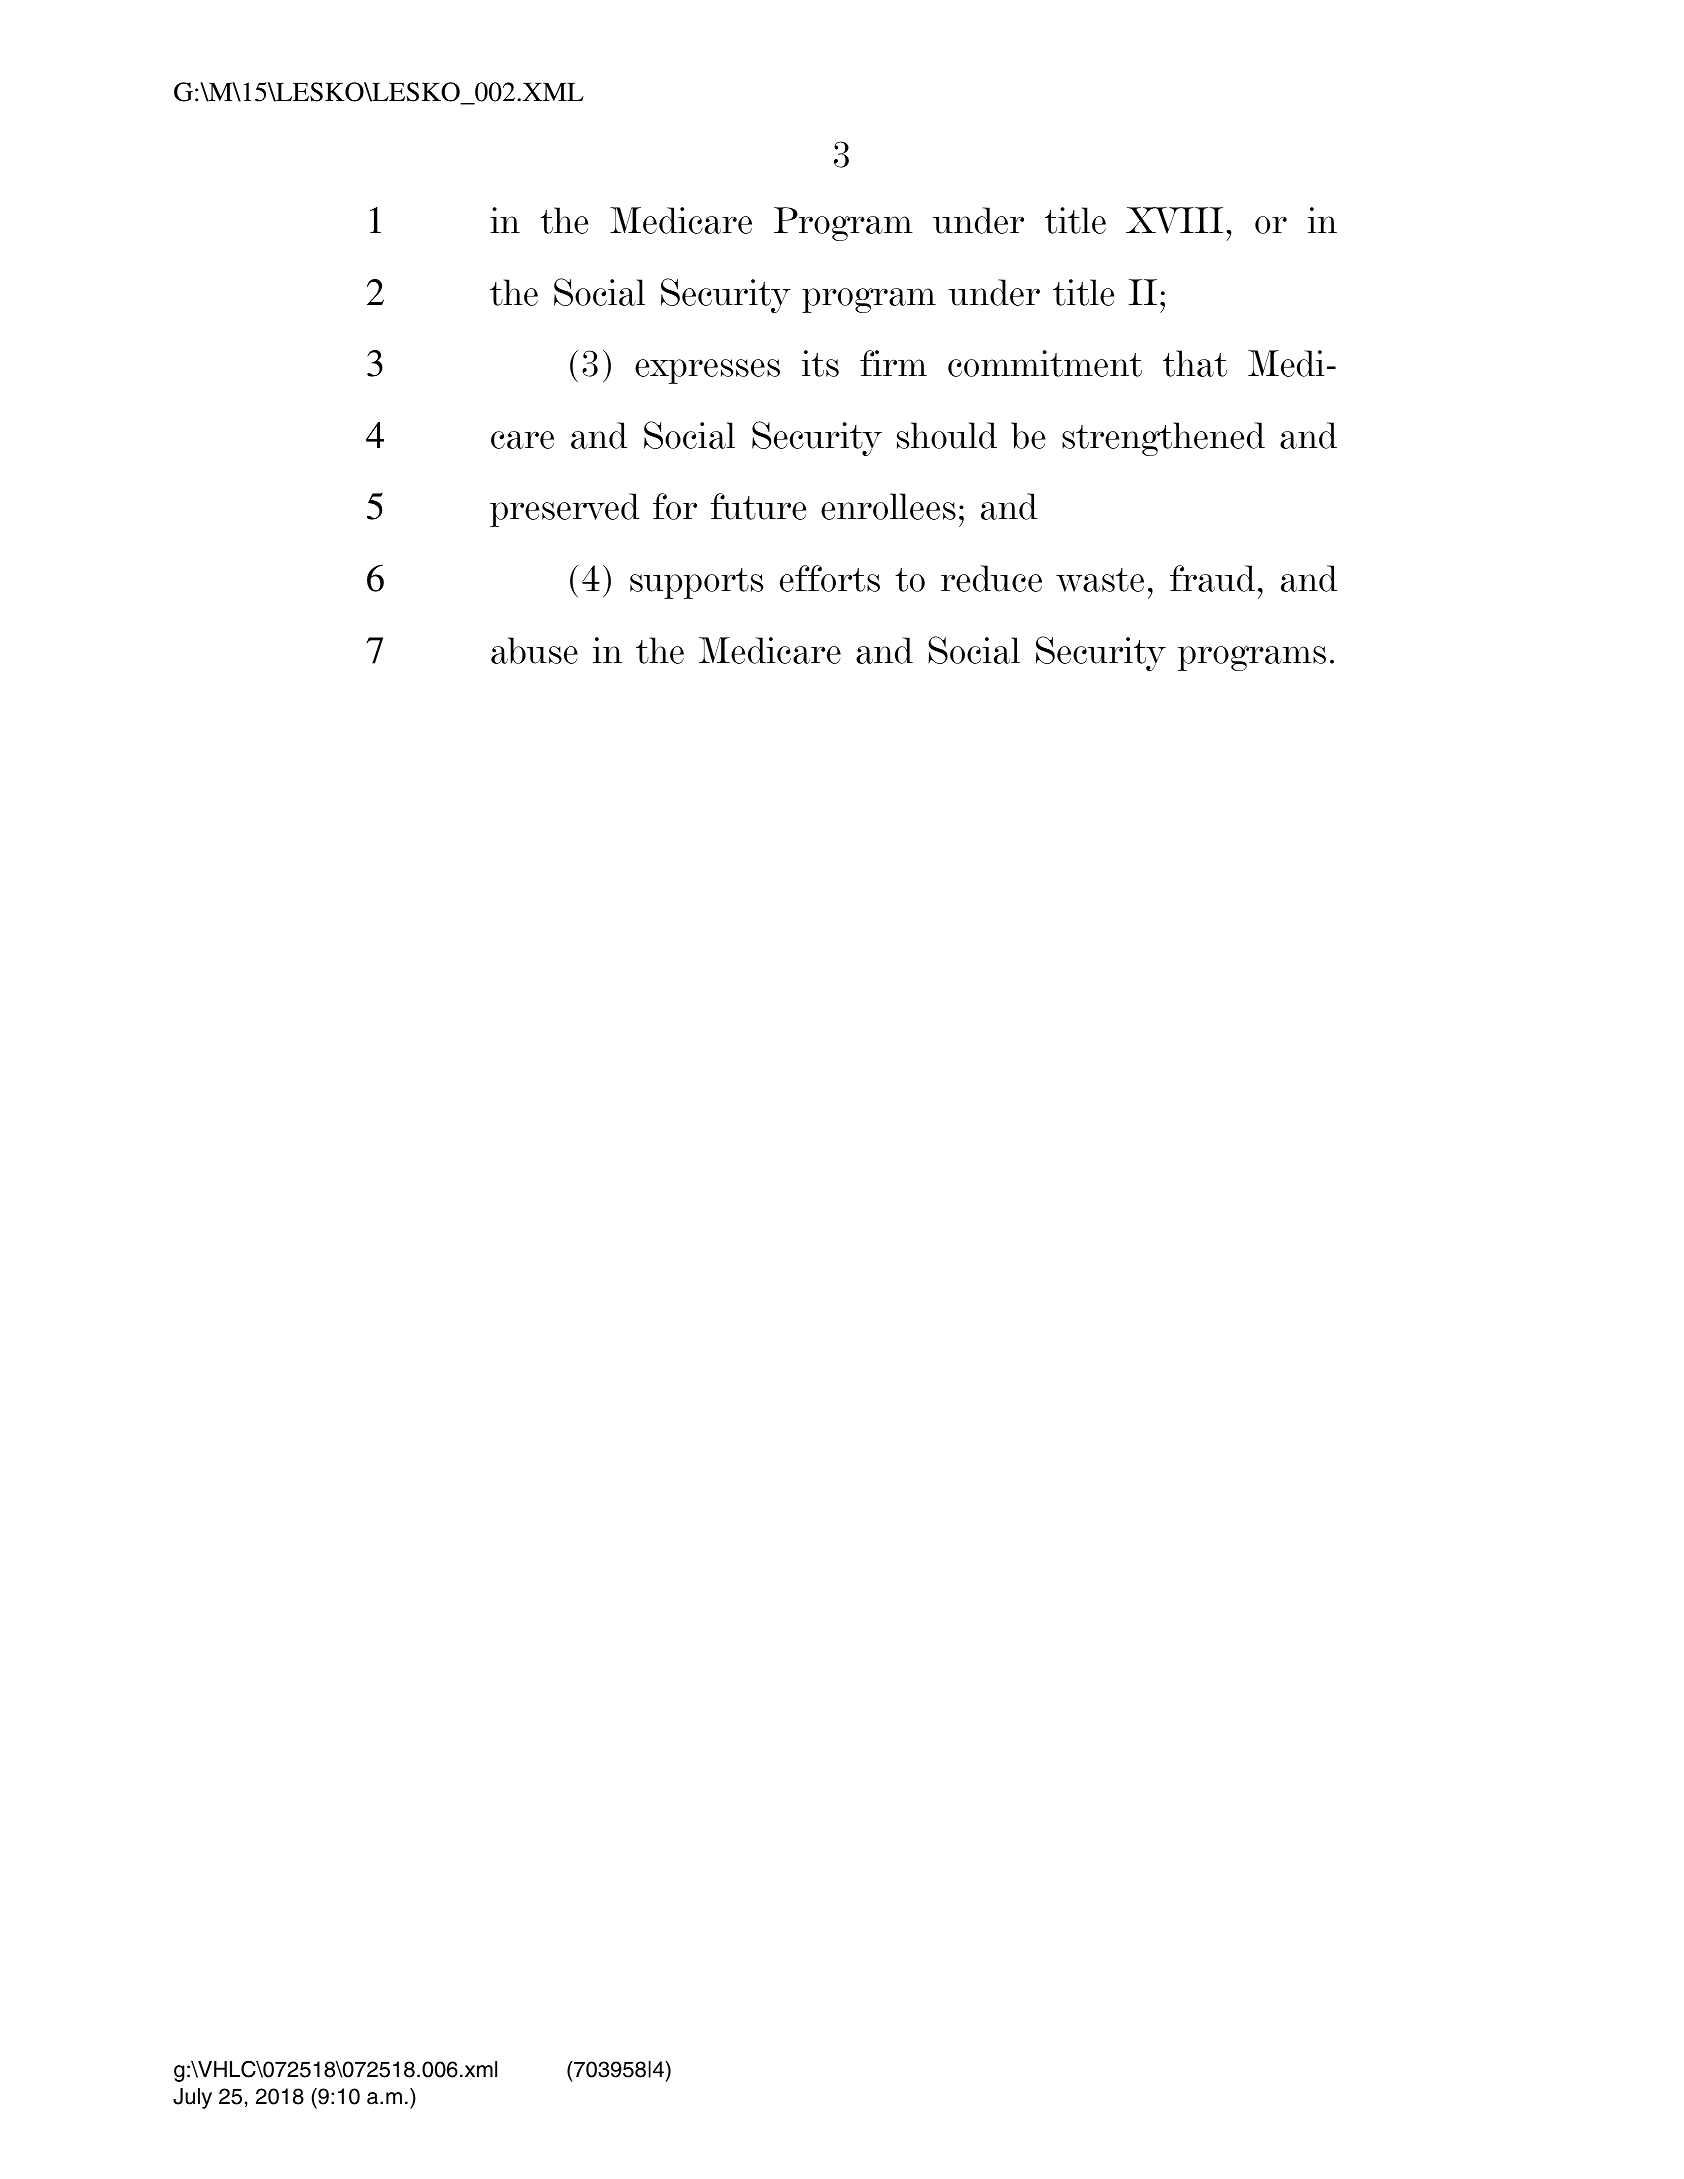 This document has width=1684, height=2179. What do you see at coordinates (991, 578) in the document?
I see `reduce` at bounding box center [991, 578].
